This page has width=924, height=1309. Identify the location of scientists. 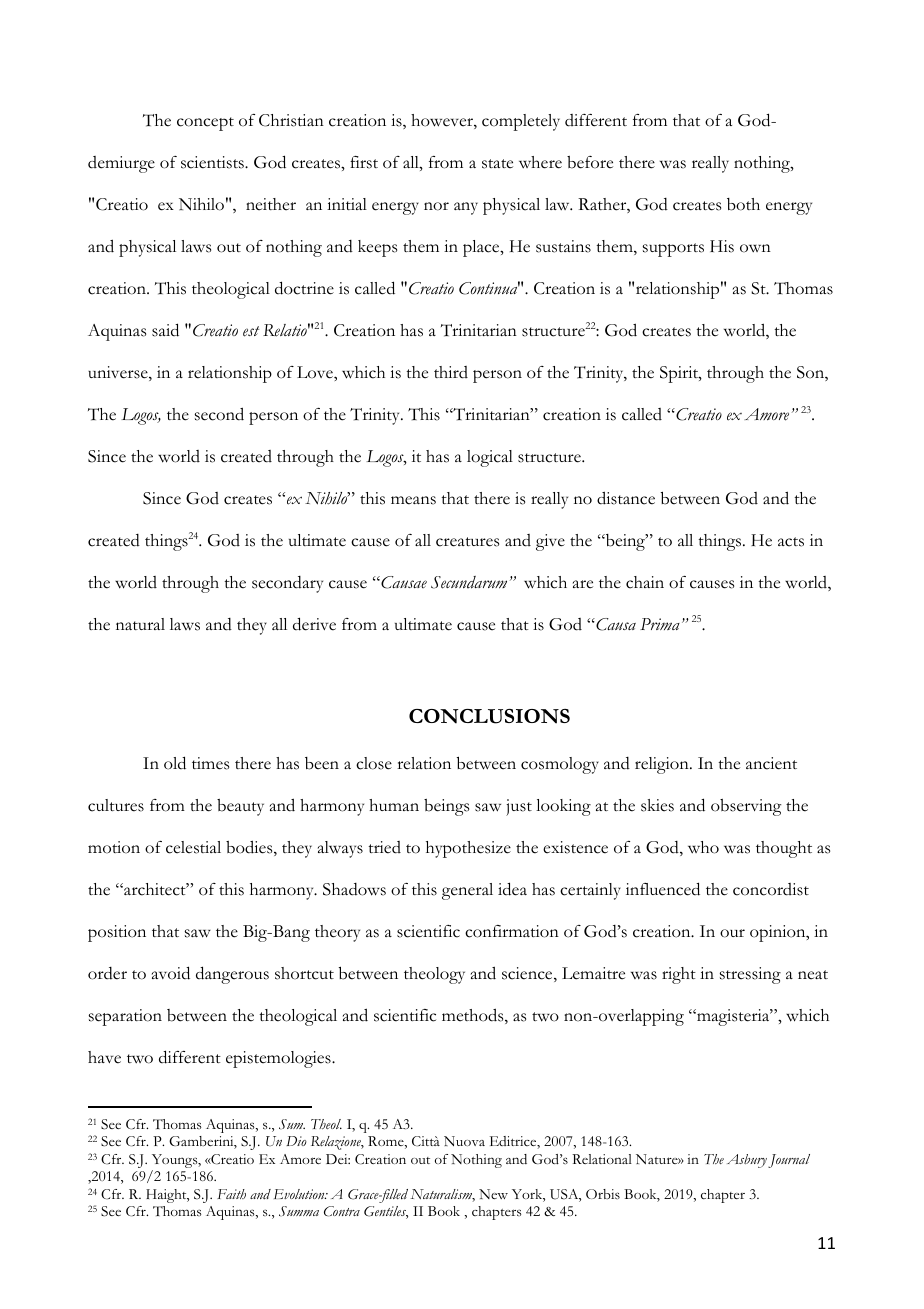
(213, 162).
